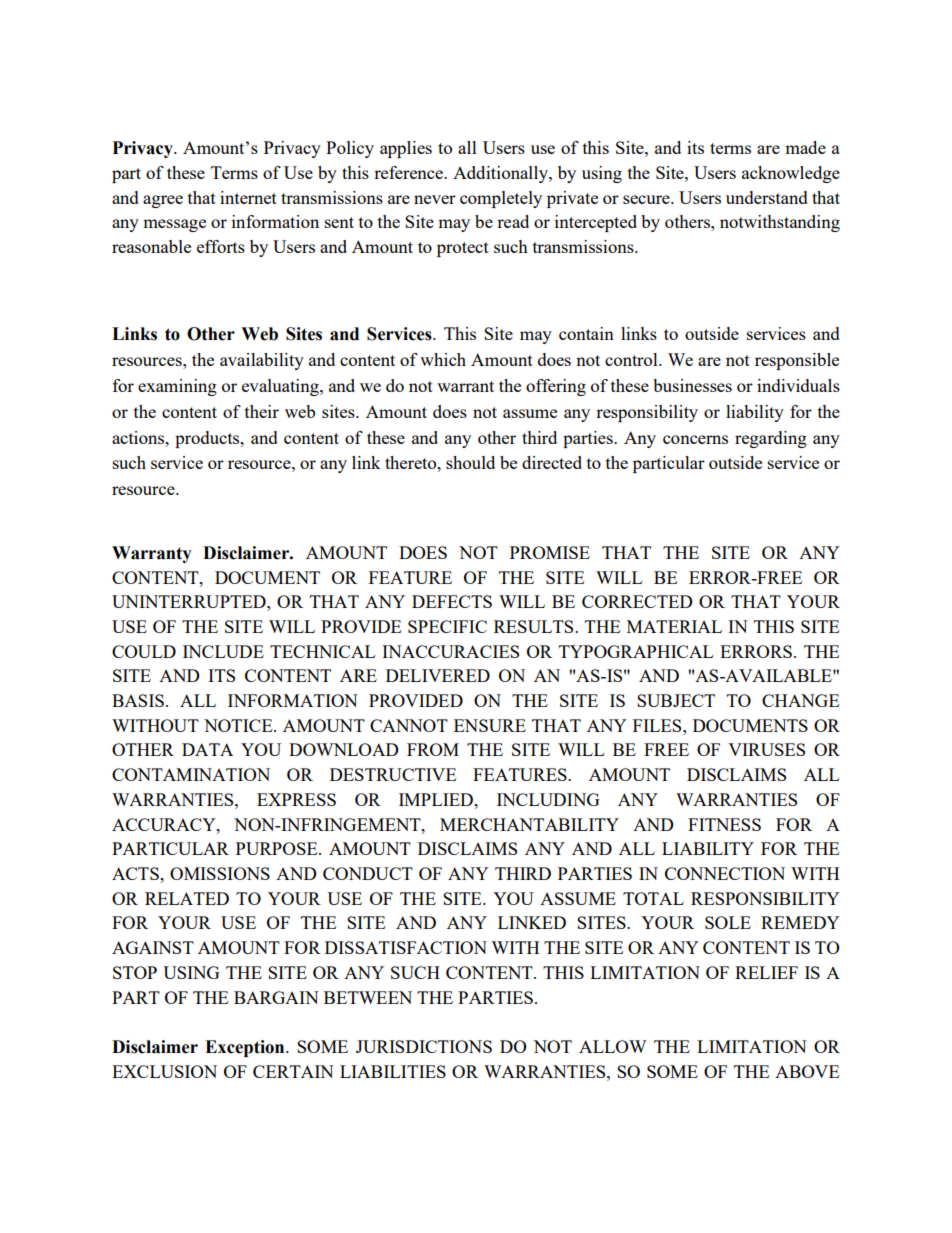 This page has width=952, height=1233. I want to click on JURISDICTIONS, so click(424, 1046).
